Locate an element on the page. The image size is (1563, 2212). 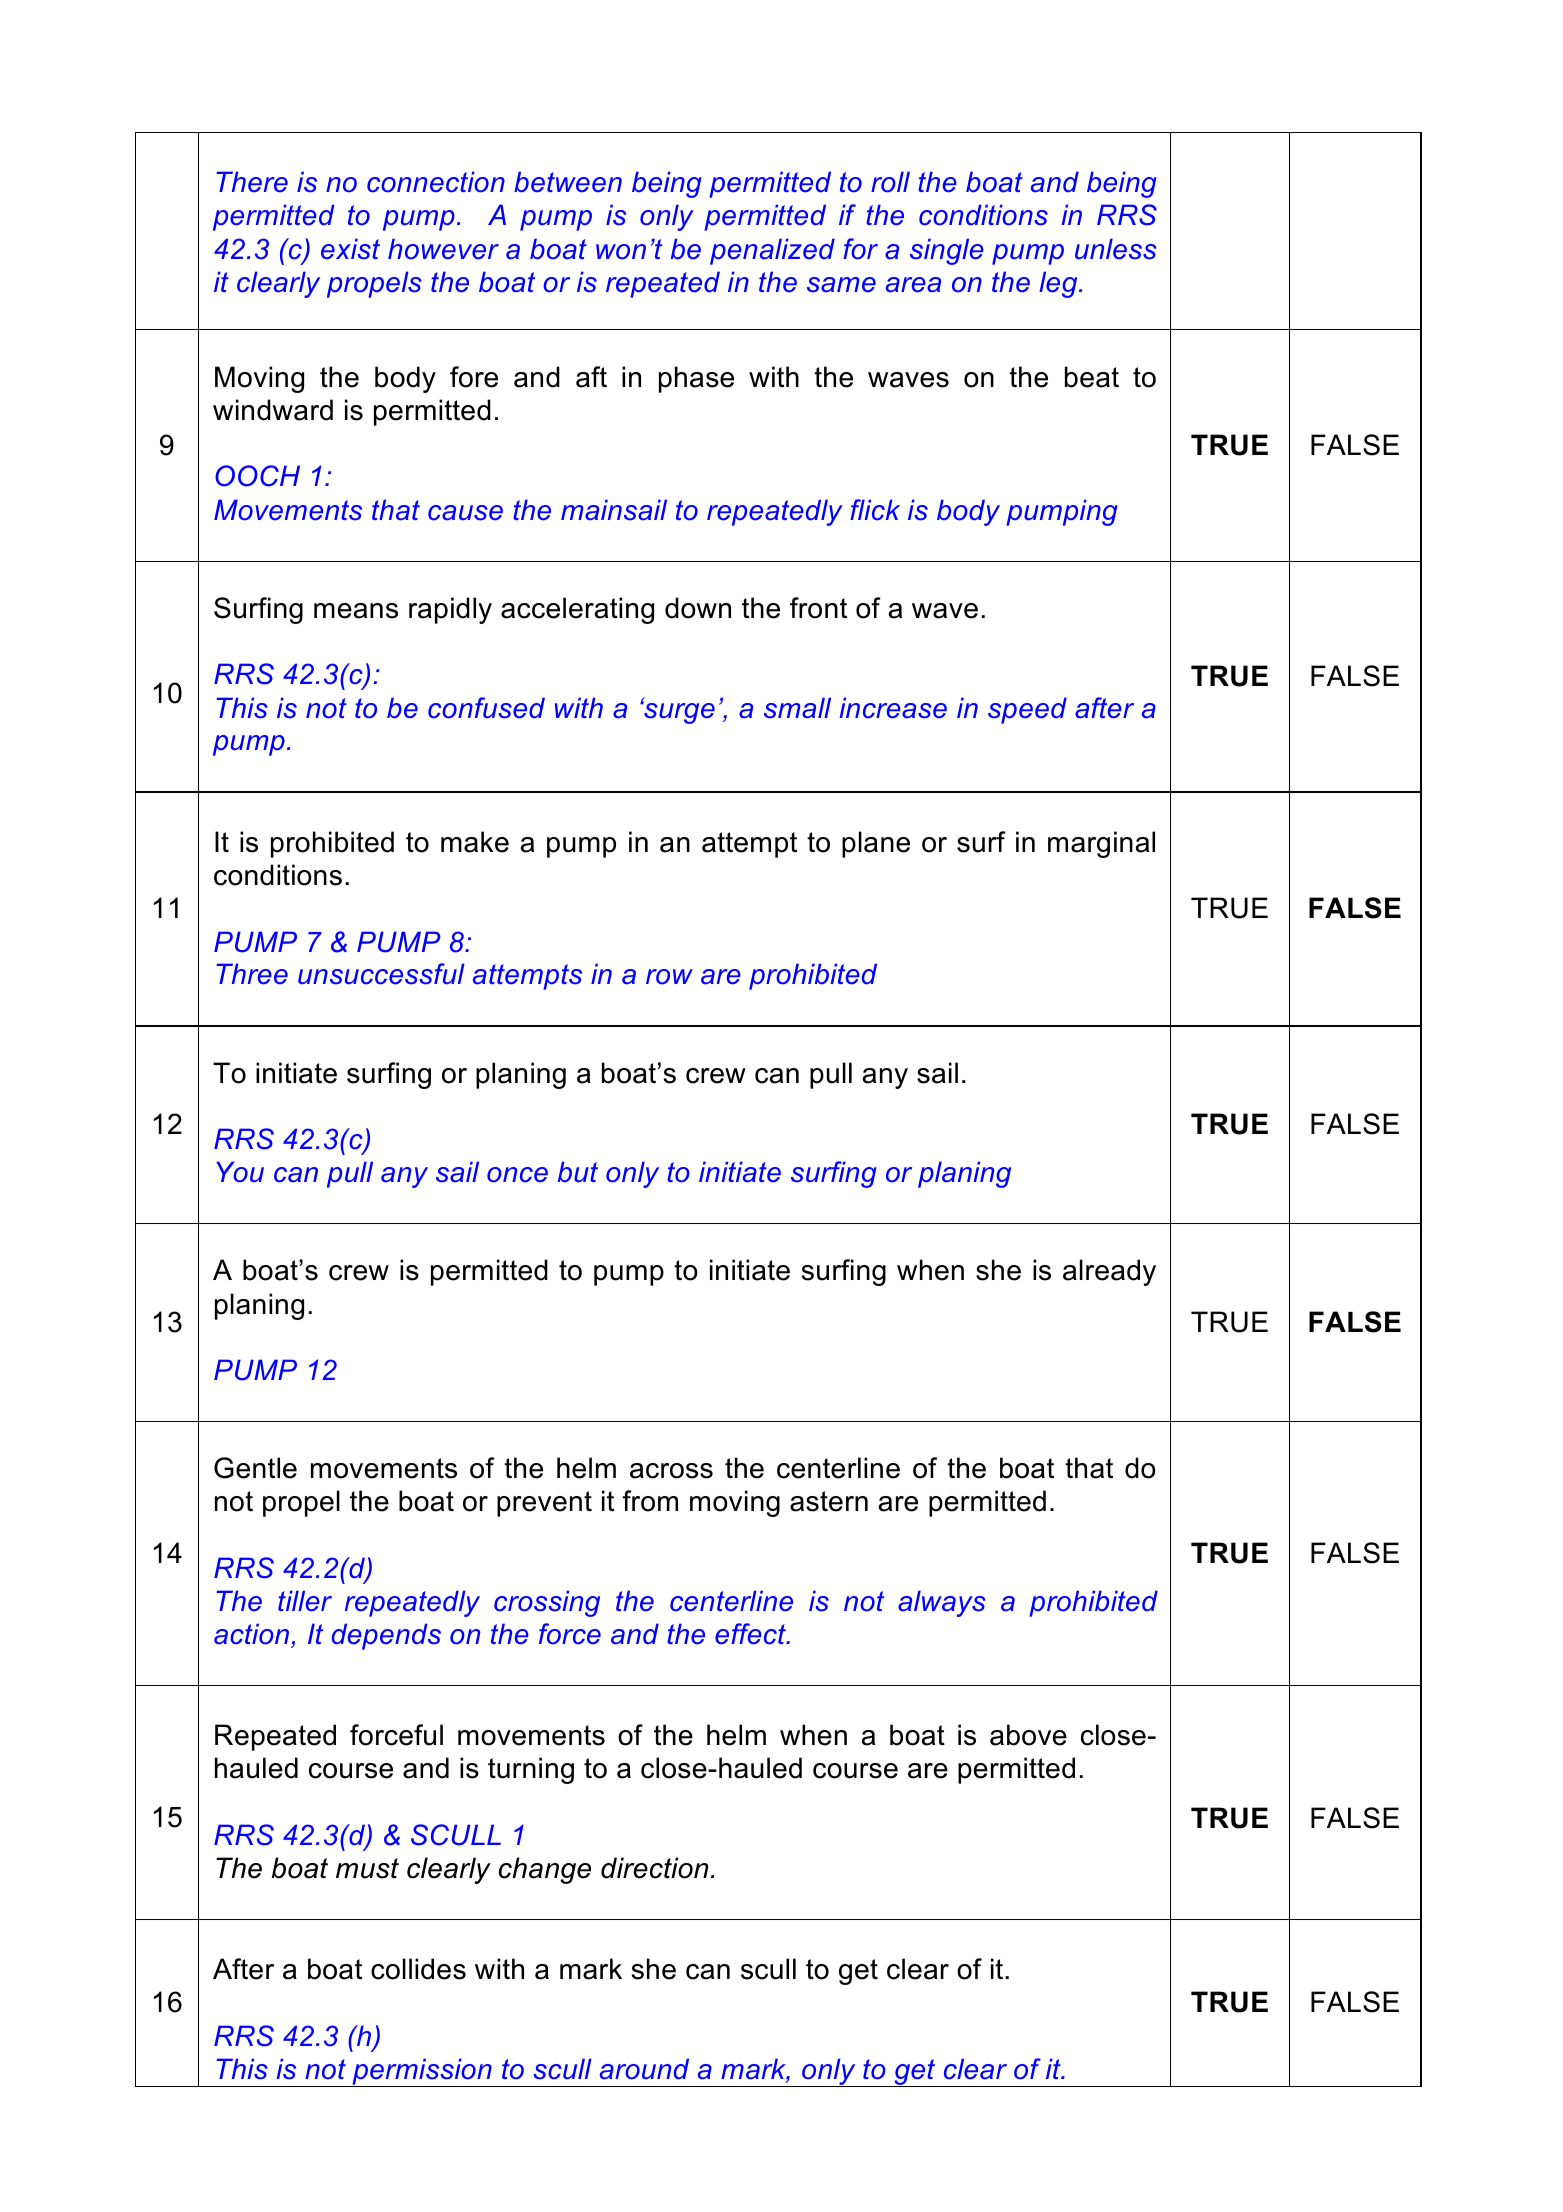
leg is located at coordinates (1059, 284).
